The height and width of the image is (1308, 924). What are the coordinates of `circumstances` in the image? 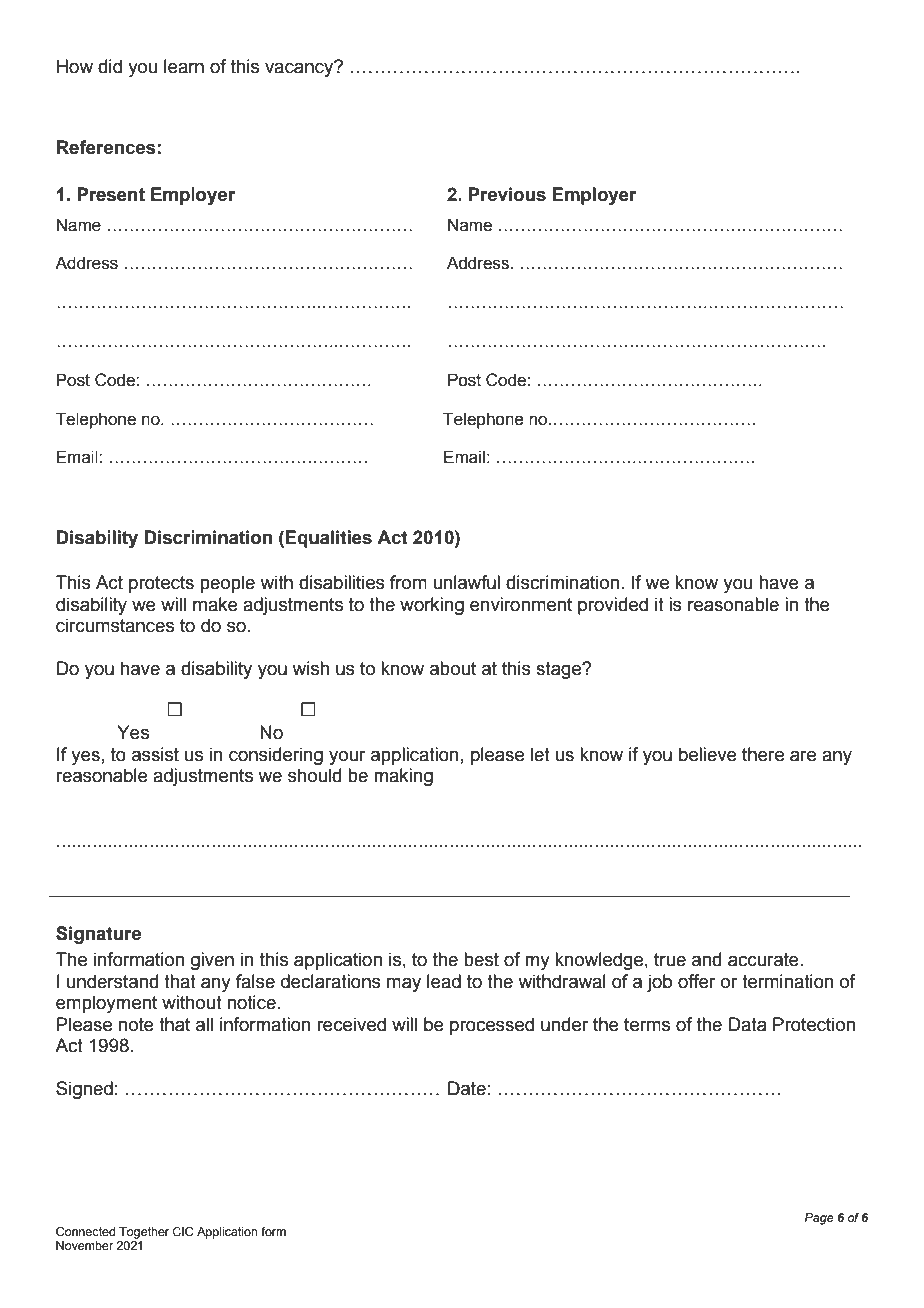 It's located at (115, 625).
